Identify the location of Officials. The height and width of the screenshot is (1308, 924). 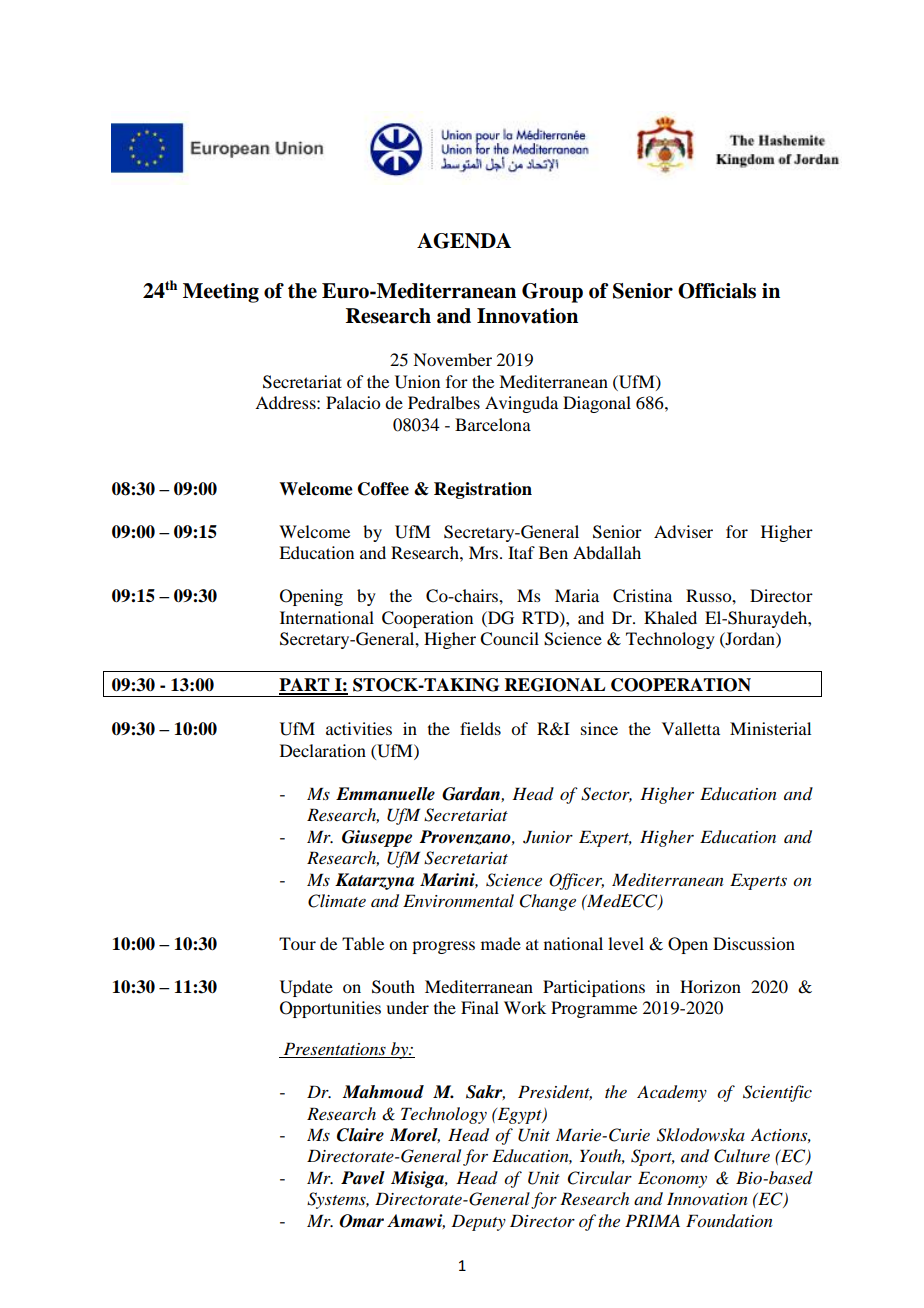
(717, 291).
